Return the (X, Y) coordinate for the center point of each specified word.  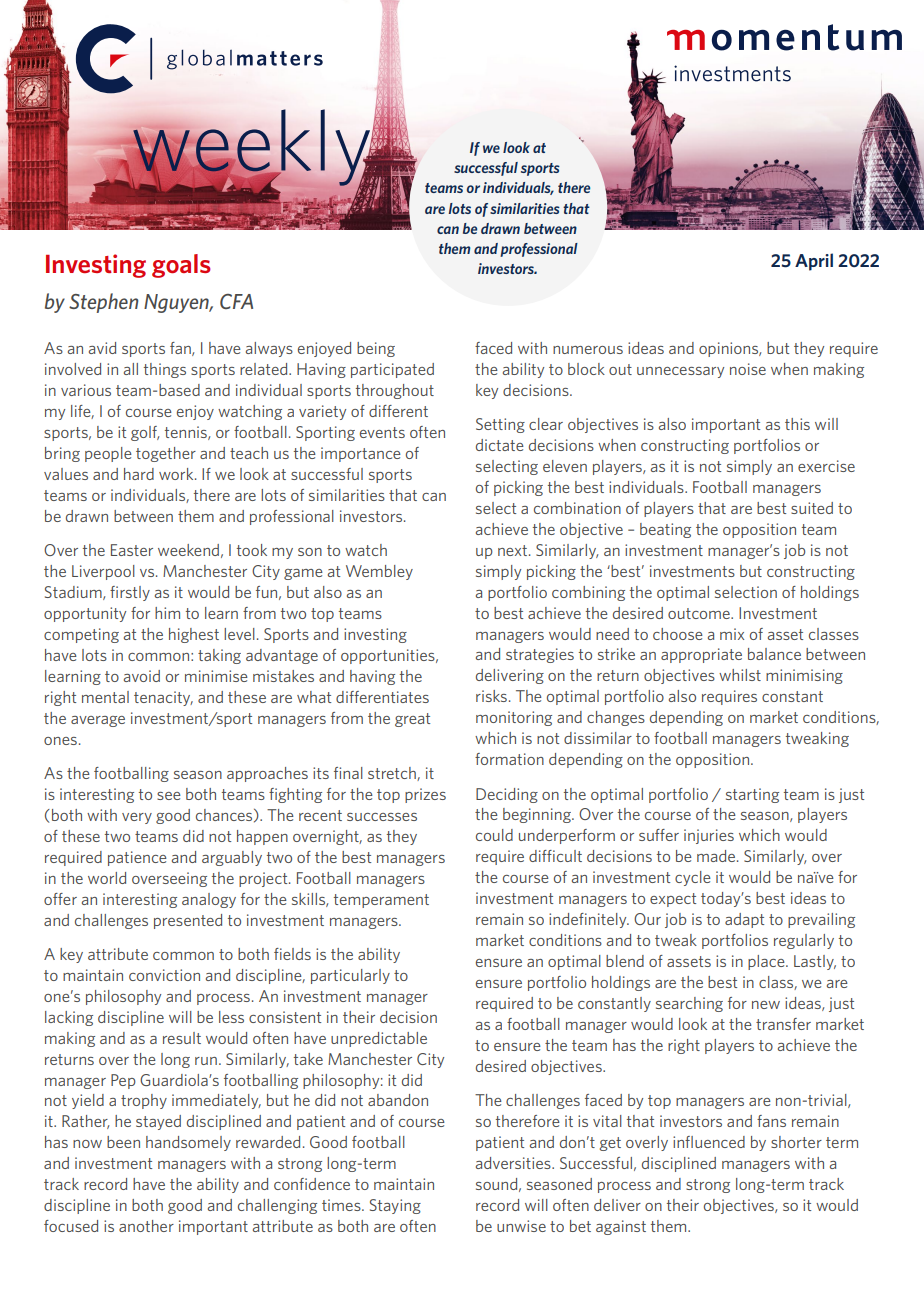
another (146, 1226)
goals (181, 266)
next (514, 550)
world (107, 878)
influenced (709, 1142)
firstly (130, 593)
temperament (381, 901)
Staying (395, 1206)
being (376, 349)
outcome (700, 613)
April (814, 262)
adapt (744, 920)
